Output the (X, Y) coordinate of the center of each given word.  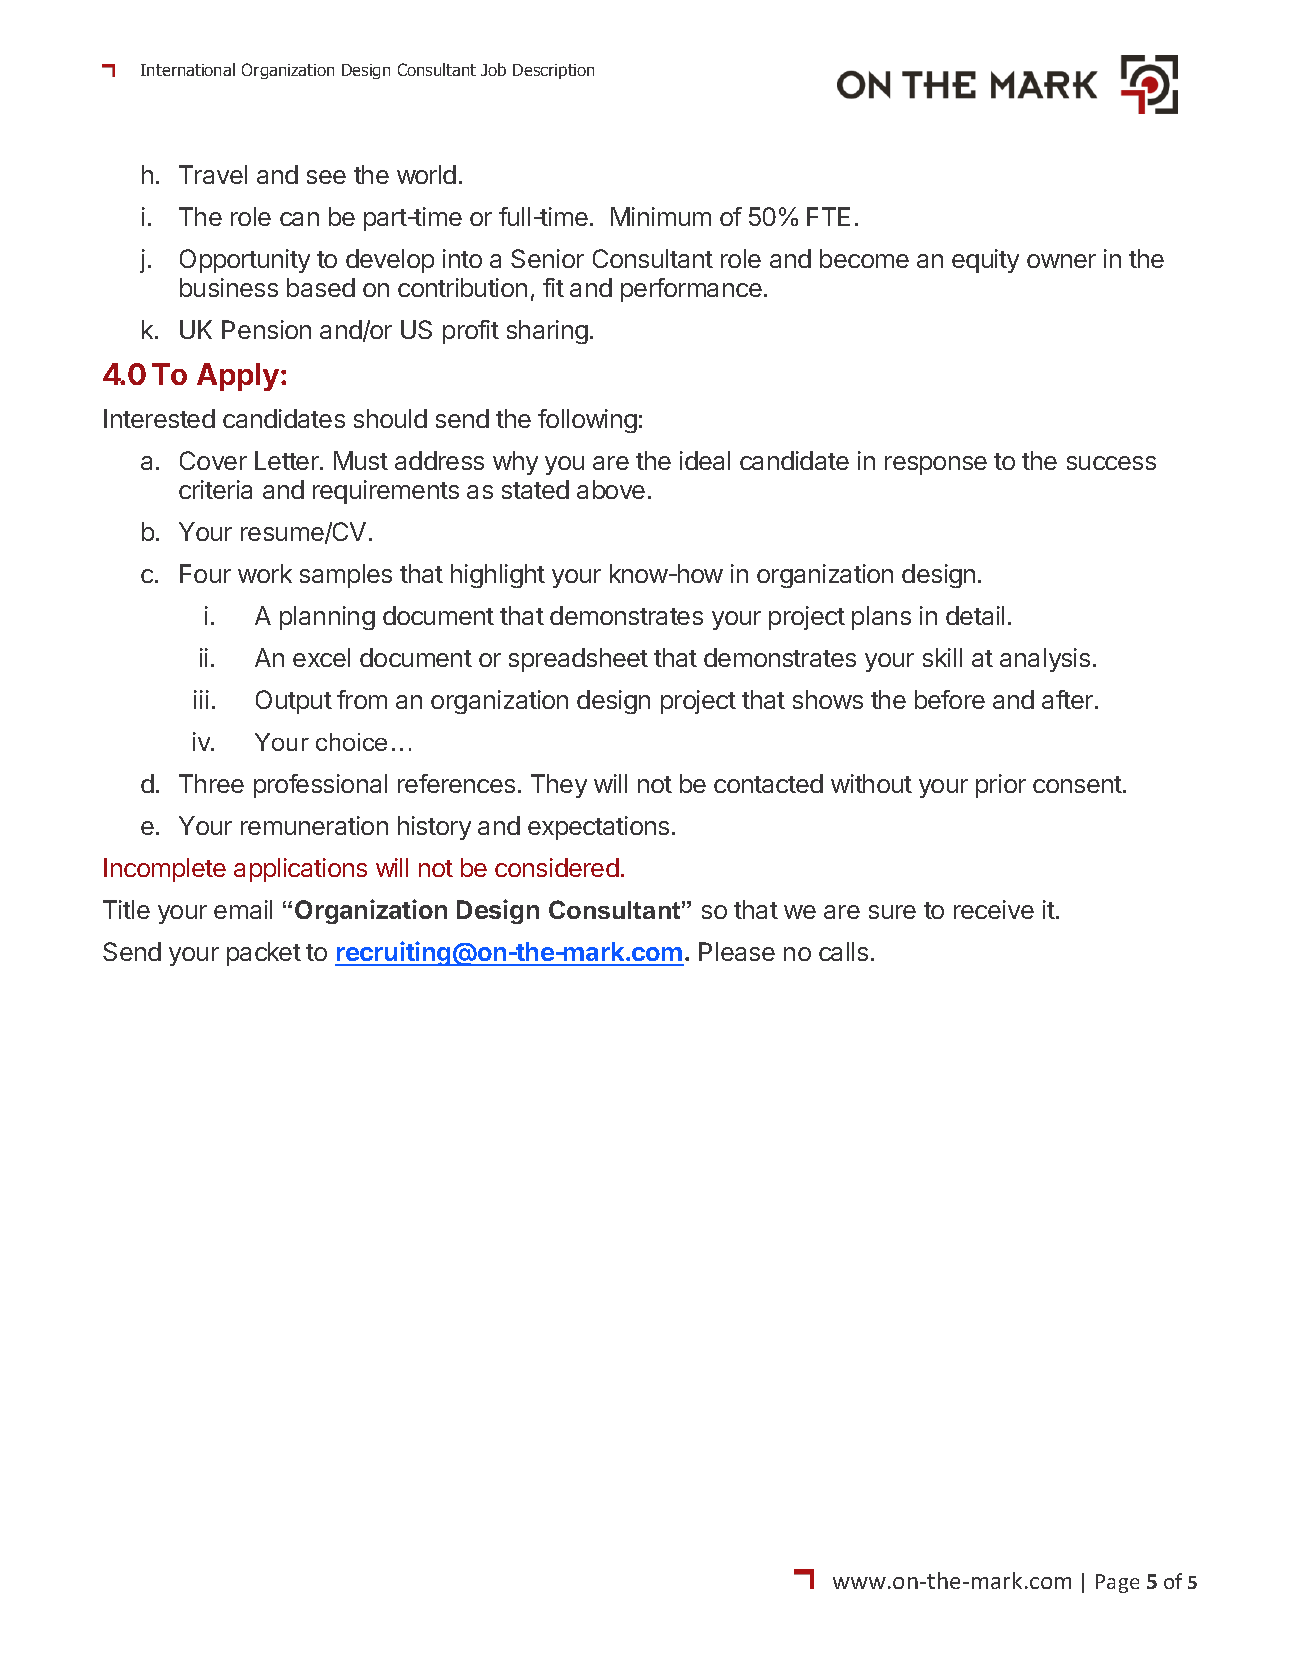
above (611, 489)
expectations (598, 828)
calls (843, 951)
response (936, 465)
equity (985, 261)
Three (211, 783)
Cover (213, 460)
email (243, 909)
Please (737, 951)
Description (553, 71)
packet (264, 954)
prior (1001, 786)
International (188, 69)
